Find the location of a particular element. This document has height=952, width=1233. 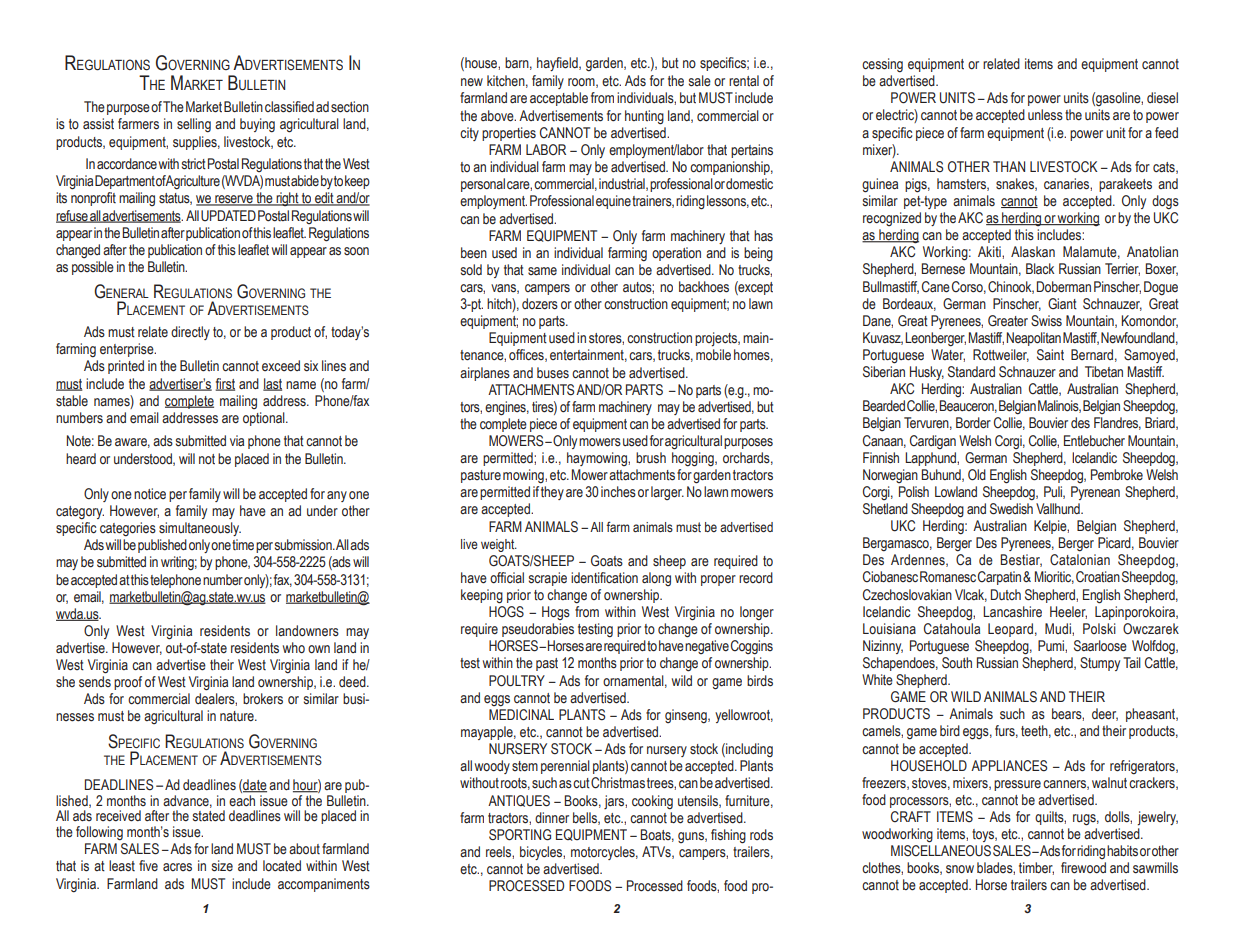

hunting is located at coordinates (644, 117).
